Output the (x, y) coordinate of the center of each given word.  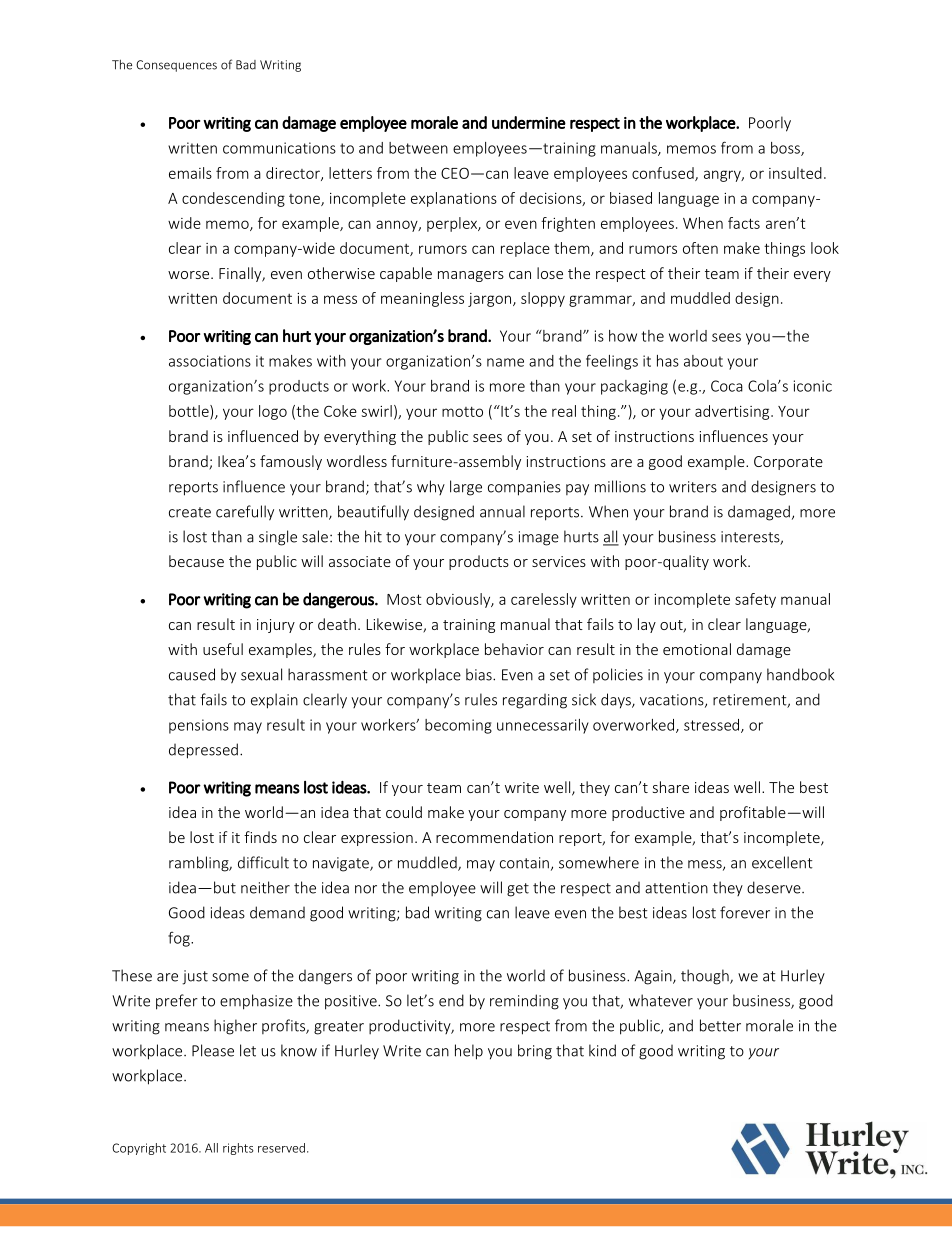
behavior (514, 649)
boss (786, 149)
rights (238, 1149)
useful (223, 649)
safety (755, 600)
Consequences (176, 66)
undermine (529, 122)
